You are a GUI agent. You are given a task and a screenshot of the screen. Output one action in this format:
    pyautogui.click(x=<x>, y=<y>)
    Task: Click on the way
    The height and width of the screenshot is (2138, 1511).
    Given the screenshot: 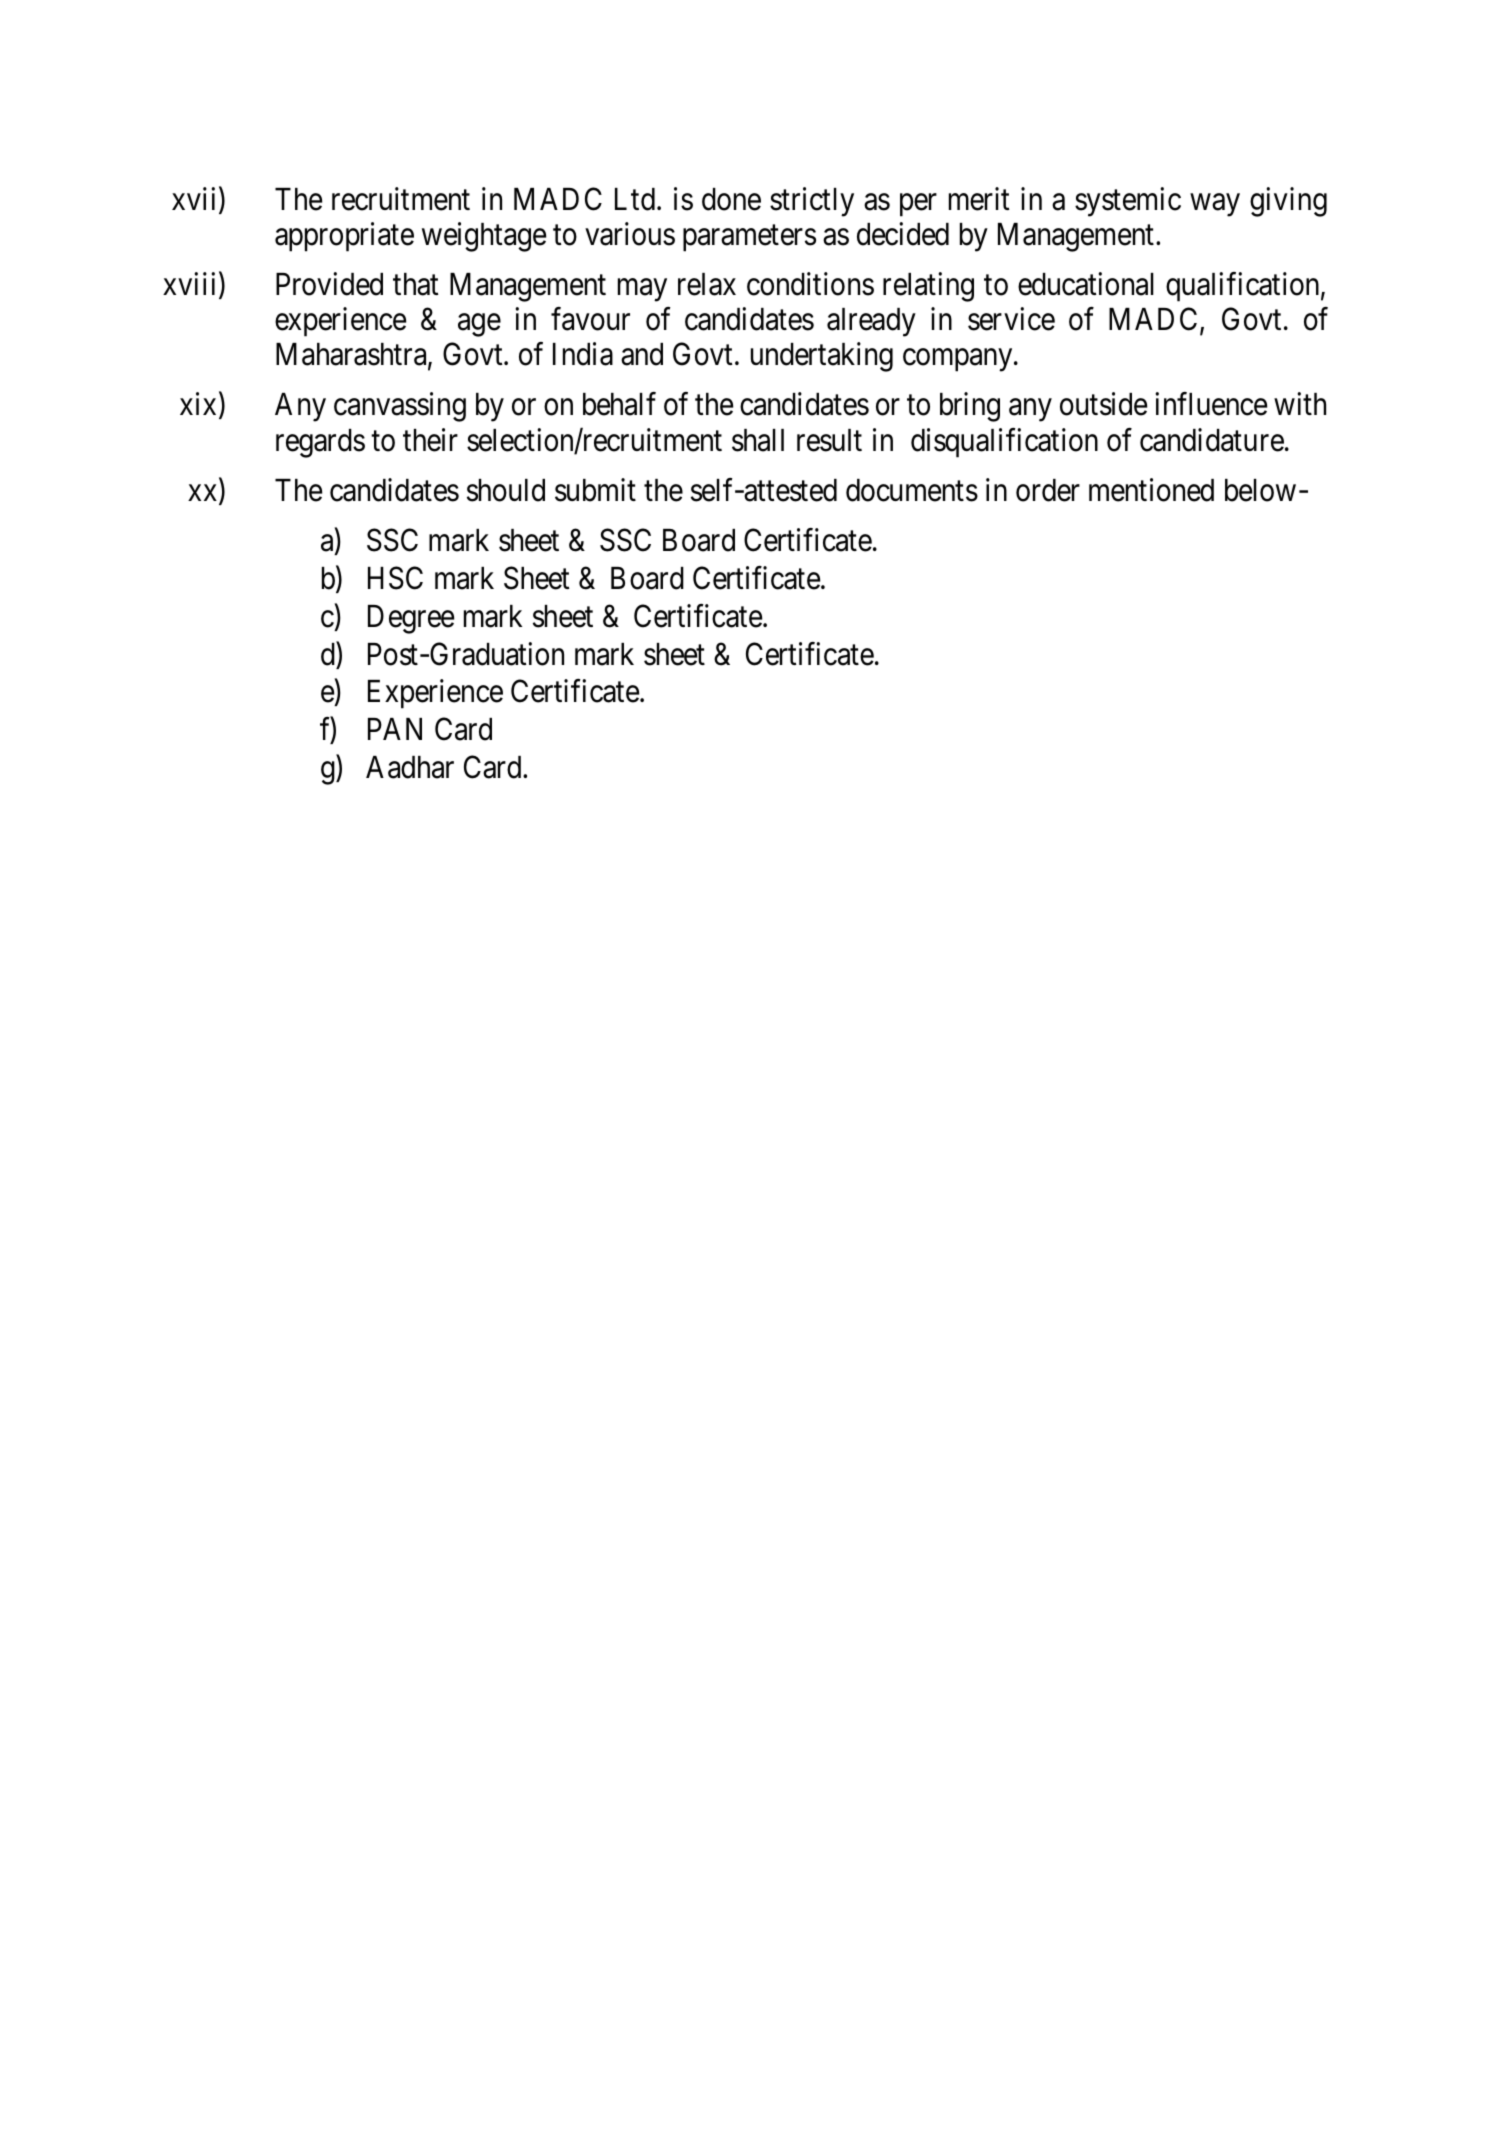 What is the action you would take?
    pyautogui.click(x=1215, y=205)
